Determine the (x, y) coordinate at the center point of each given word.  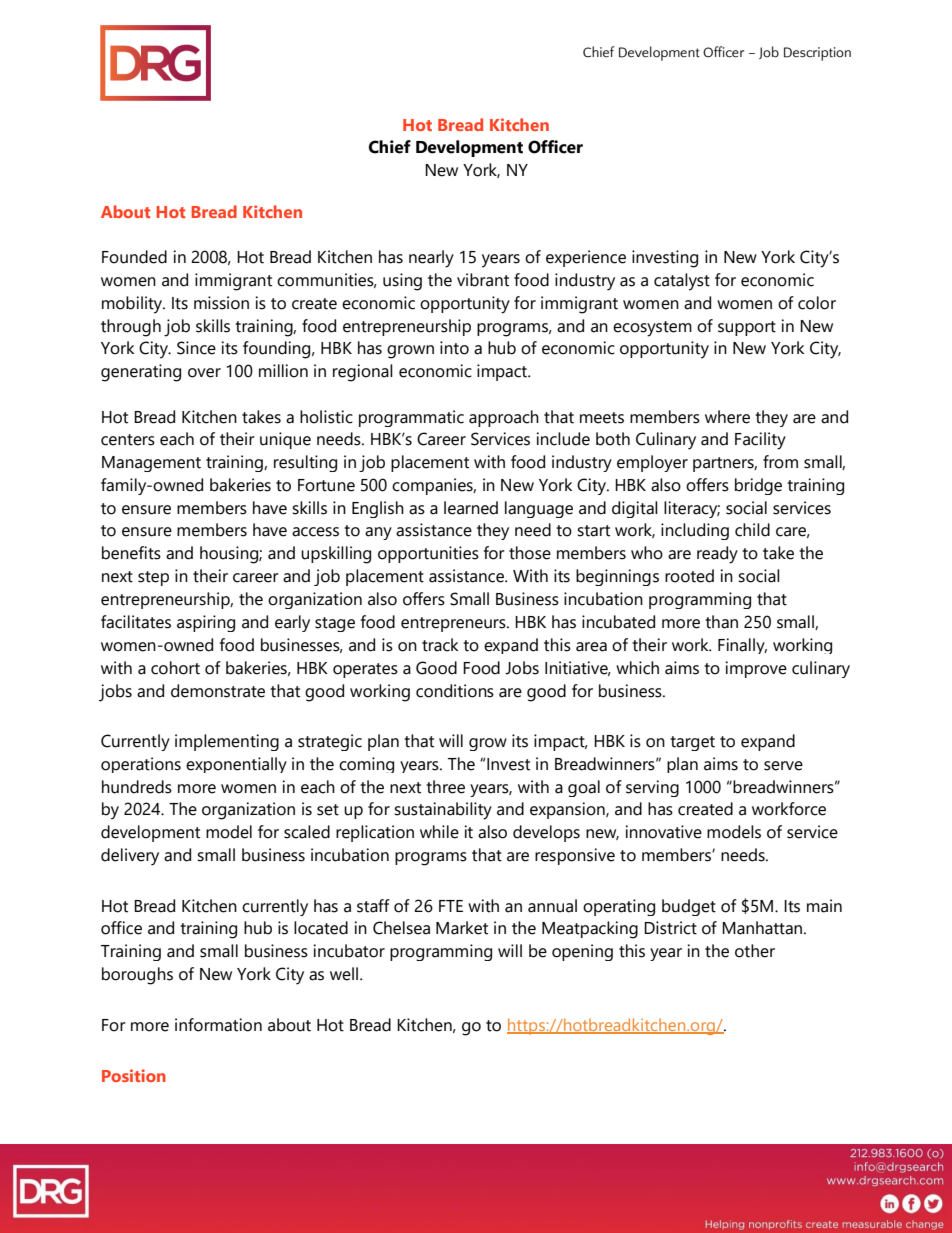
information (218, 1025)
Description (817, 54)
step (153, 578)
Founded (134, 257)
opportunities (428, 554)
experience (586, 258)
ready (717, 555)
